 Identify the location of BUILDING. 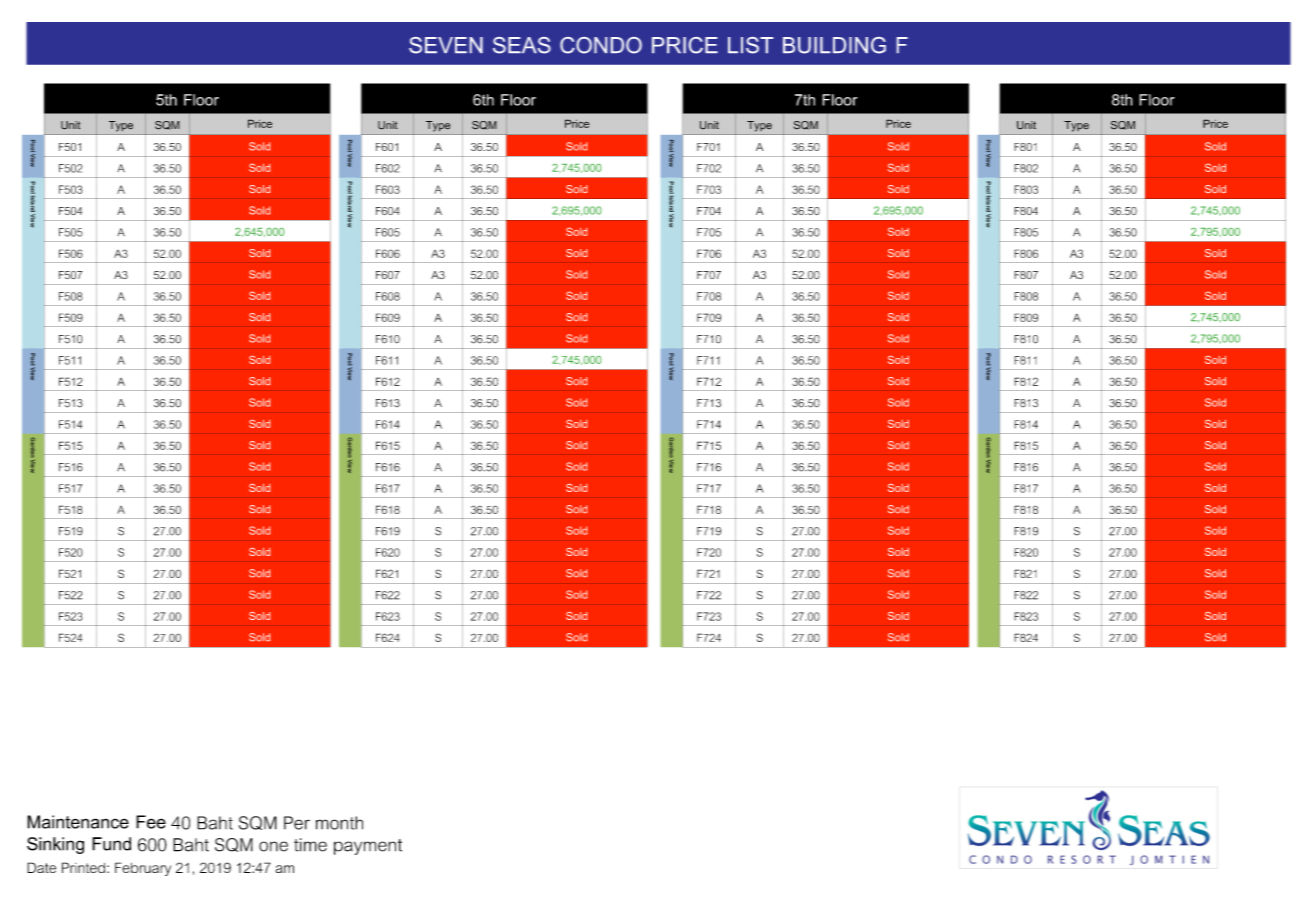
(834, 45).
